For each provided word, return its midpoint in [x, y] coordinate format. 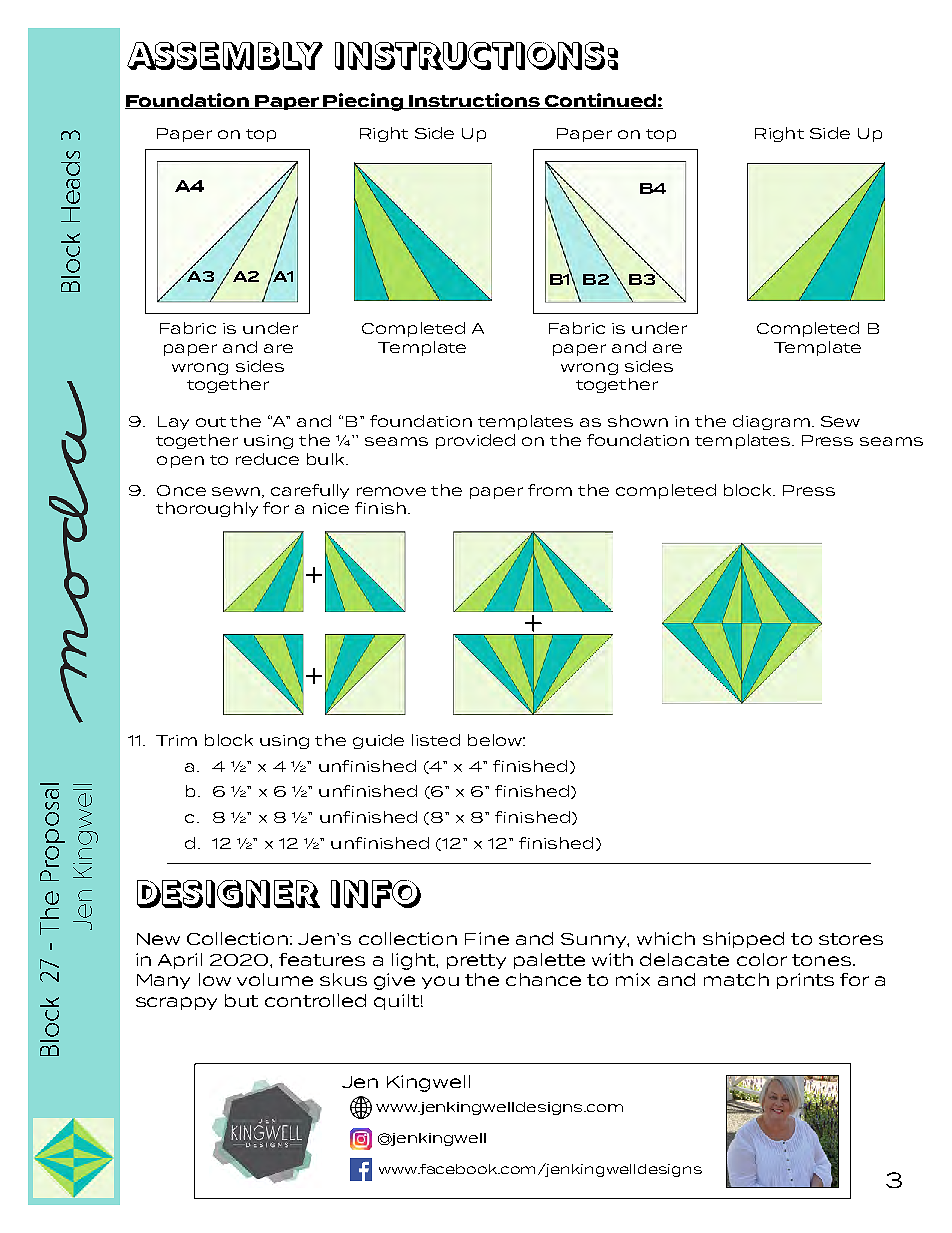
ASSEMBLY [225, 56]
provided [475, 441]
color [762, 959]
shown [638, 421]
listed [436, 740]
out [211, 422]
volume [275, 979]
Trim [176, 740]
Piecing [363, 102]
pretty [476, 961]
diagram [771, 422]
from [550, 490]
